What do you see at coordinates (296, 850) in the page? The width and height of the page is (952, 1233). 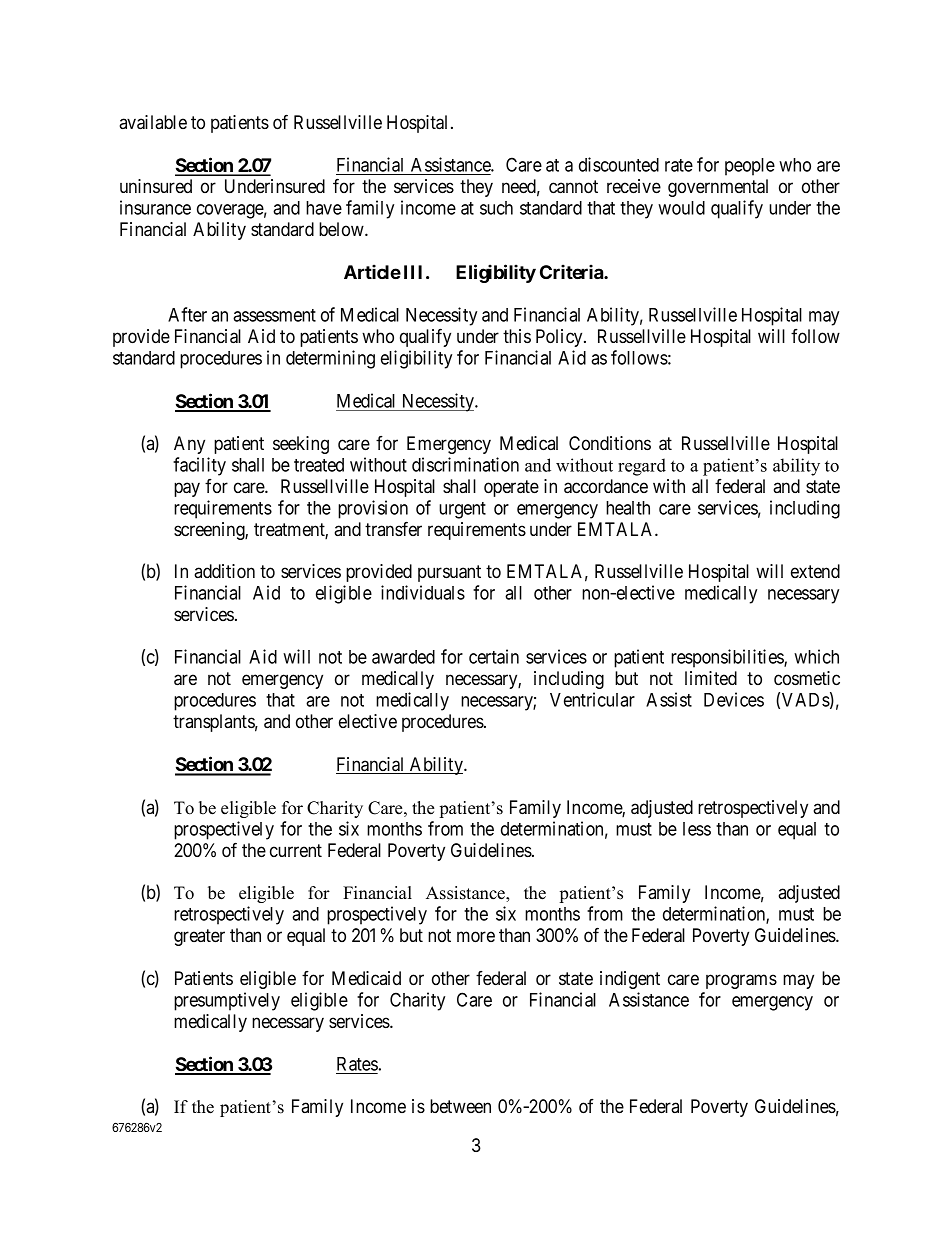 I see `current` at bounding box center [296, 850].
